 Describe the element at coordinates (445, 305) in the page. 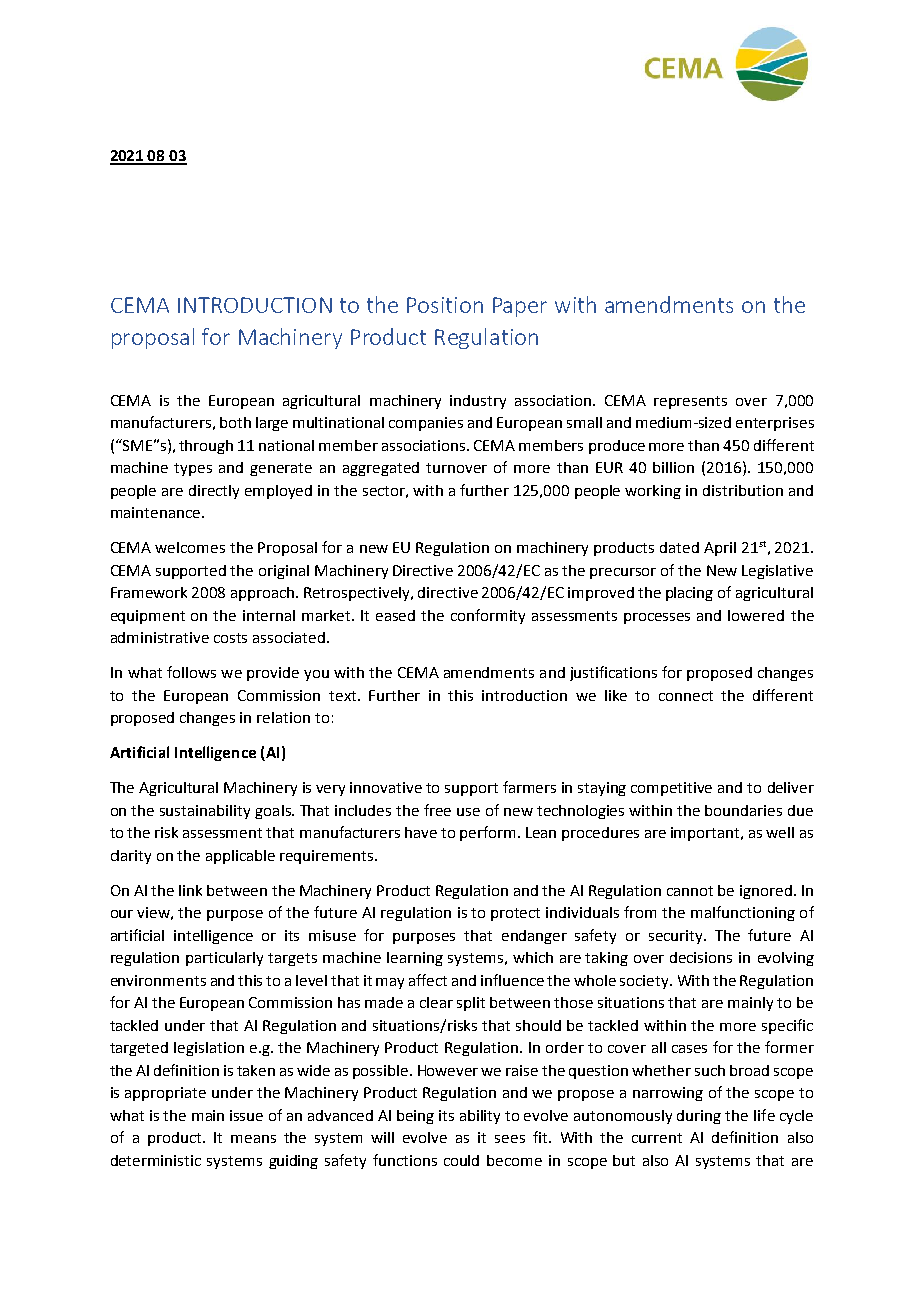

I see `Position` at that location.
